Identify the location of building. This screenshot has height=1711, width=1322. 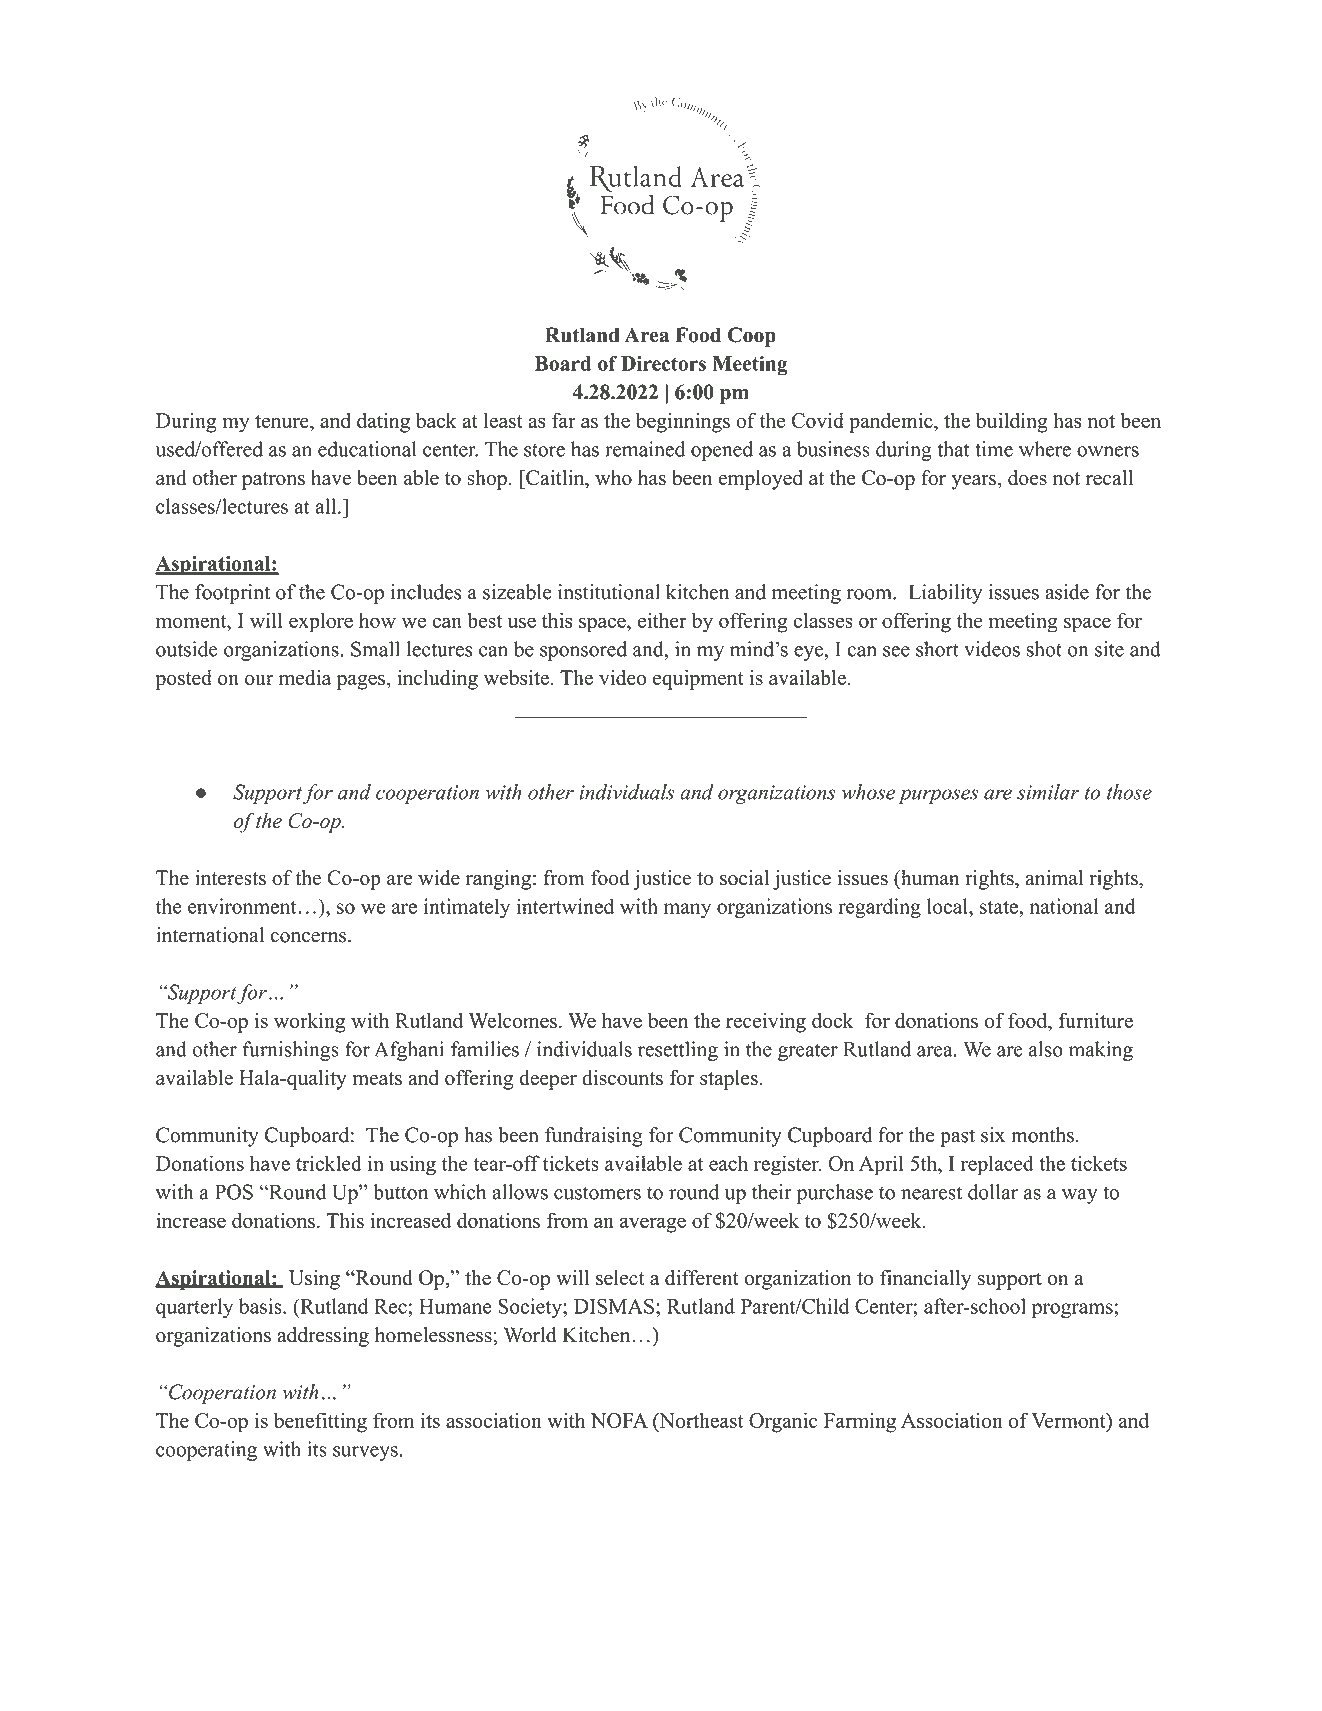
(1012, 422).
